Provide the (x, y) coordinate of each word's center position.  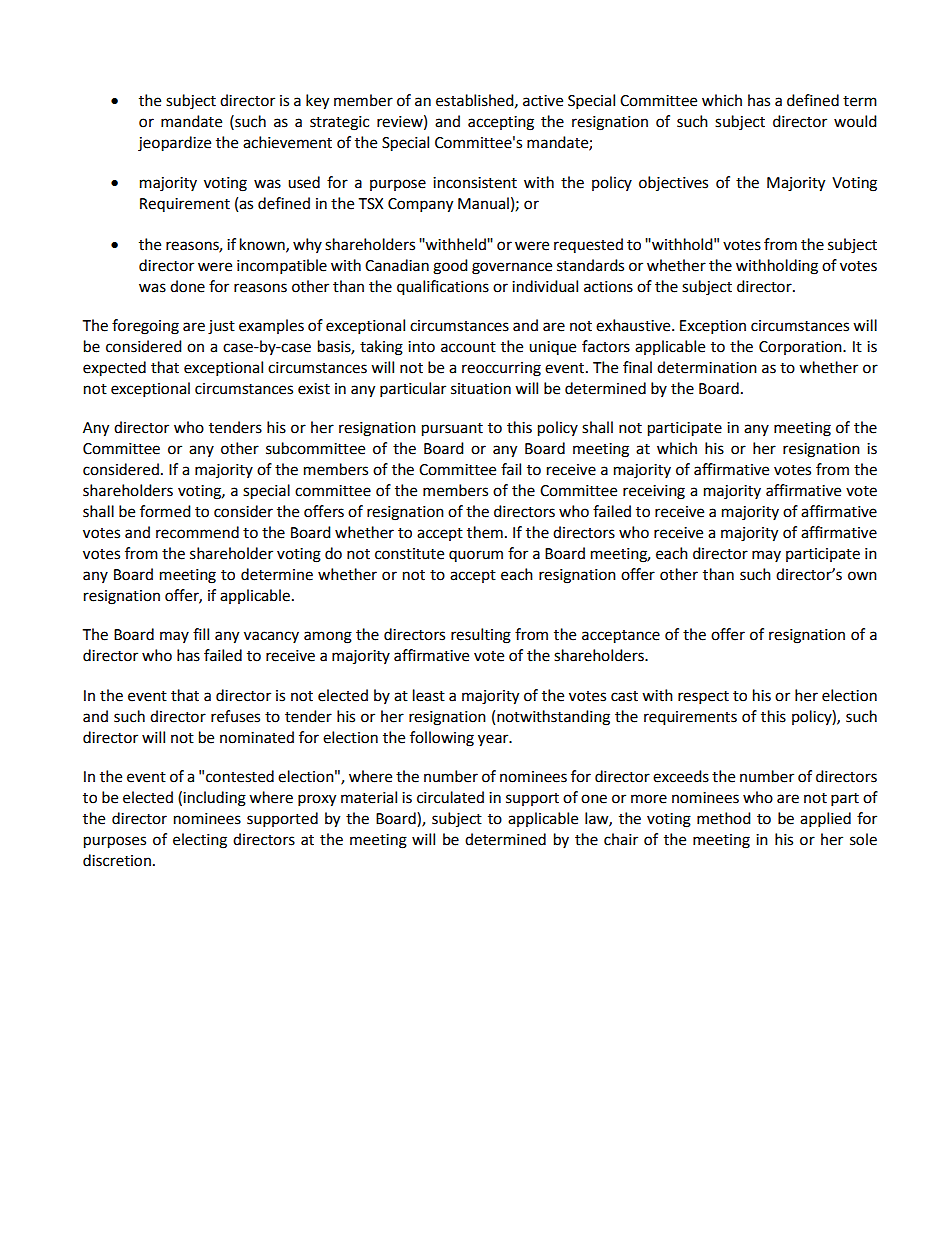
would (855, 121)
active (543, 101)
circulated (450, 797)
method (724, 818)
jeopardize (174, 144)
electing (200, 841)
